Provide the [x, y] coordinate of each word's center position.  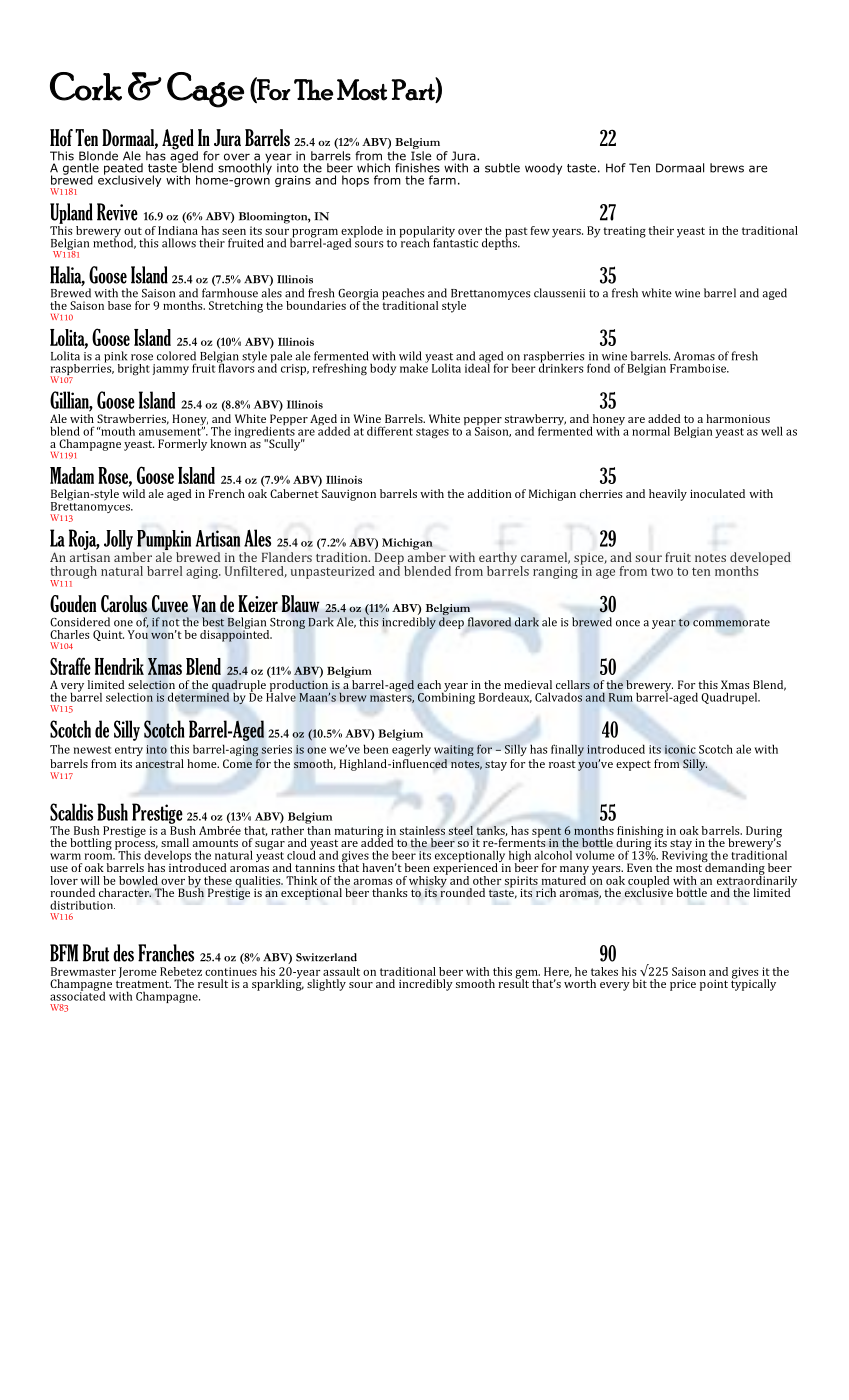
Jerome [138, 972]
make [414, 367]
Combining [446, 697]
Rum [621, 697]
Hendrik [119, 666]
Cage [205, 90]
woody [543, 169]
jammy [171, 369]
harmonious [738, 418]
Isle [421, 156]
